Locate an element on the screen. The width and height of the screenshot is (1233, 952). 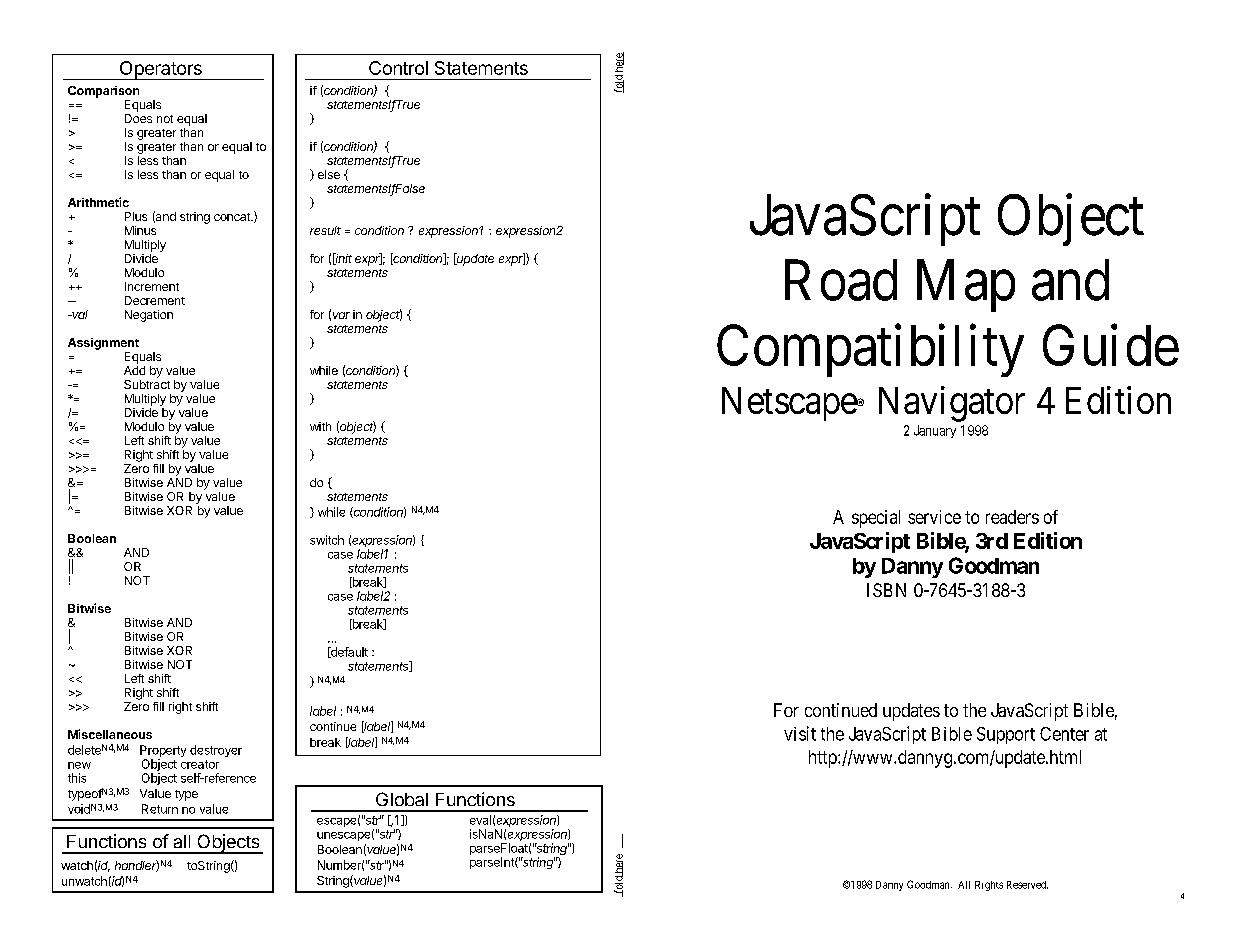
var is located at coordinates (341, 315).
